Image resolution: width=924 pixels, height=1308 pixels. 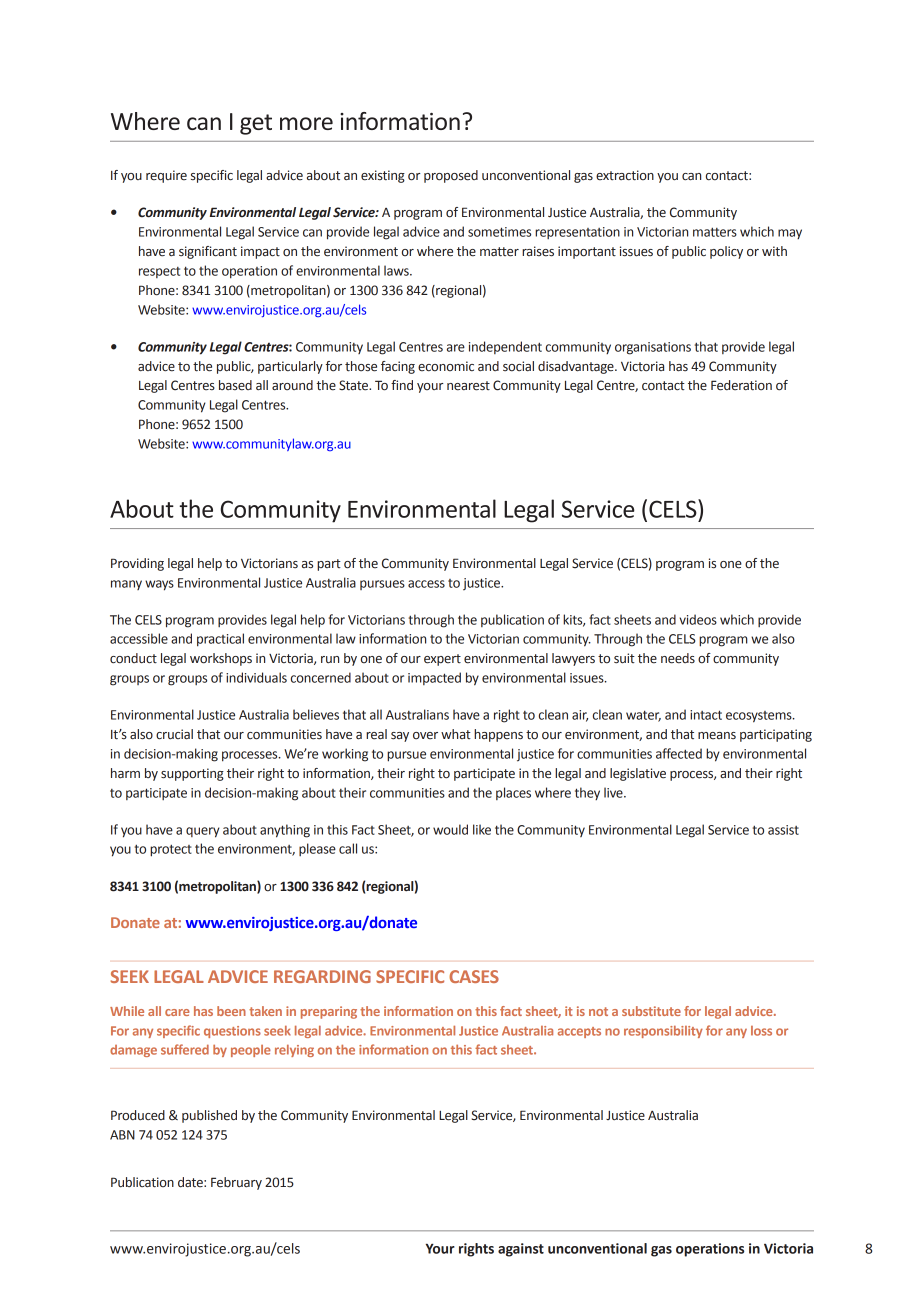 What do you see at coordinates (521, 1250) in the document?
I see `against` at bounding box center [521, 1250].
